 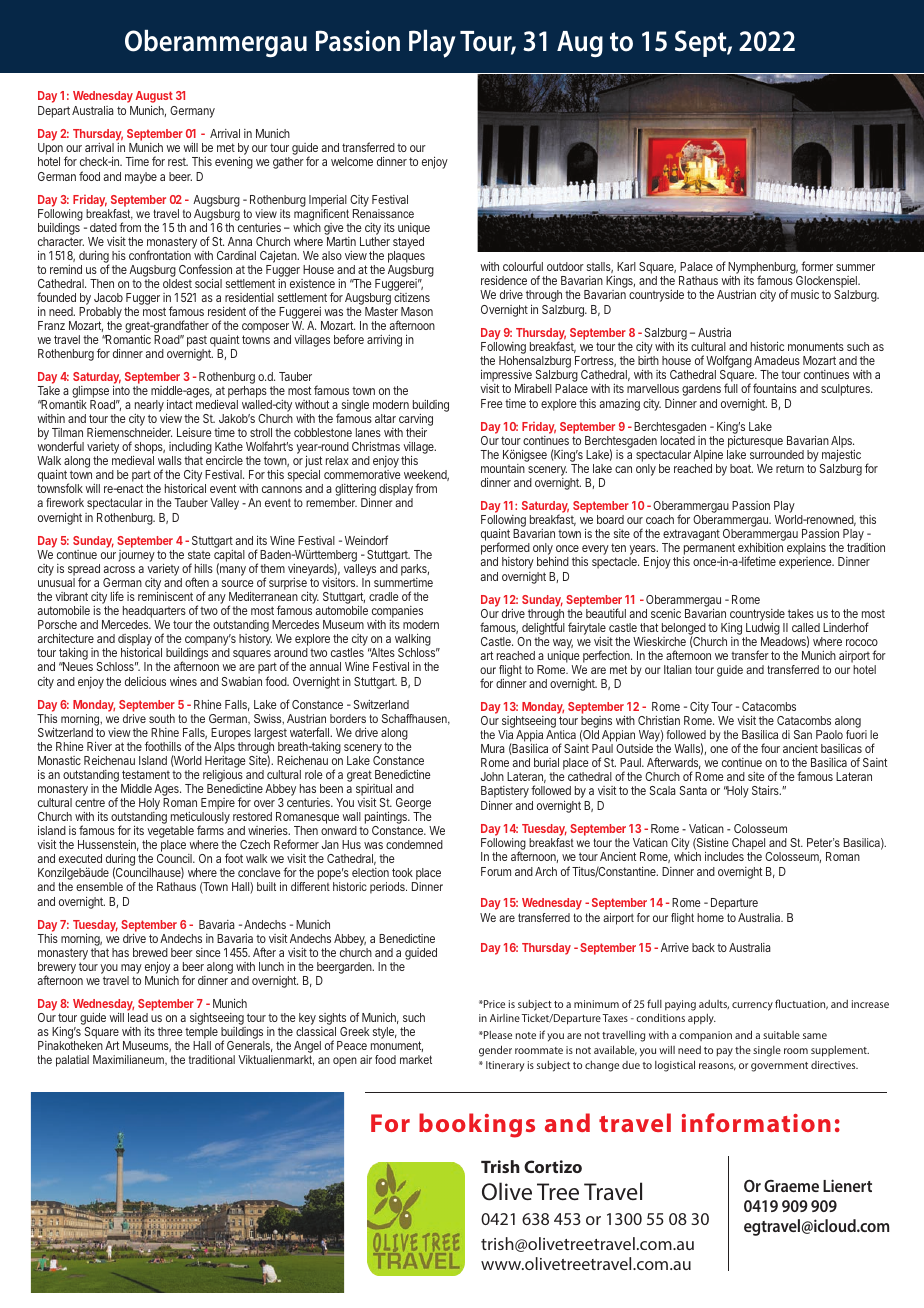 What do you see at coordinates (505, 1066) in the page?
I see `Itinerary` at bounding box center [505, 1066].
